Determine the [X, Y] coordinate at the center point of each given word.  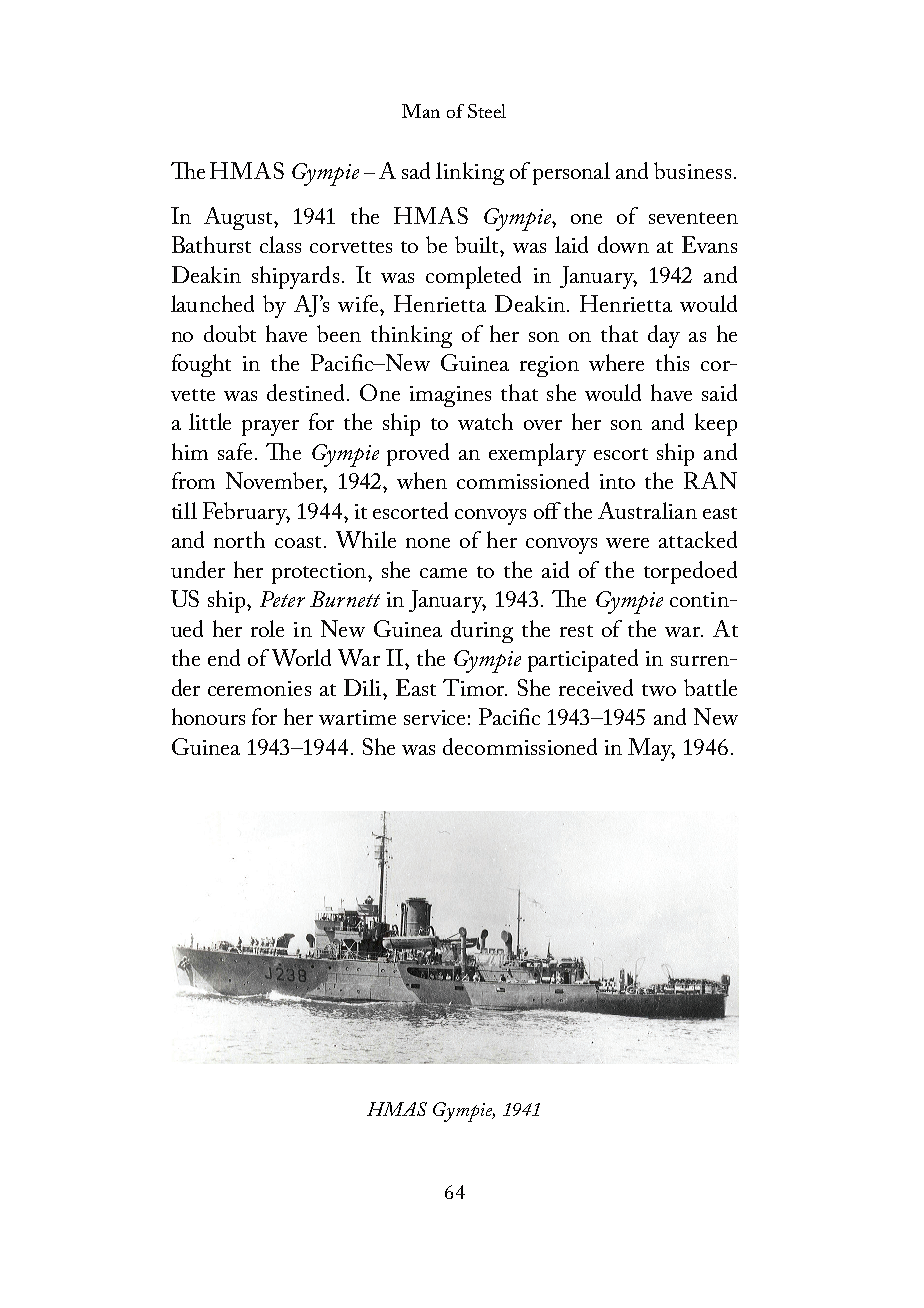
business [692, 170]
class [280, 244]
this [672, 362]
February [246, 513]
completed [473, 277]
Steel [487, 111]
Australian [647, 510]
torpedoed [690, 572]
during [482, 631]
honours [208, 716]
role [267, 628]
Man [421, 111]
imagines [450, 396]
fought [201, 365]
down [623, 244]
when [422, 480]
